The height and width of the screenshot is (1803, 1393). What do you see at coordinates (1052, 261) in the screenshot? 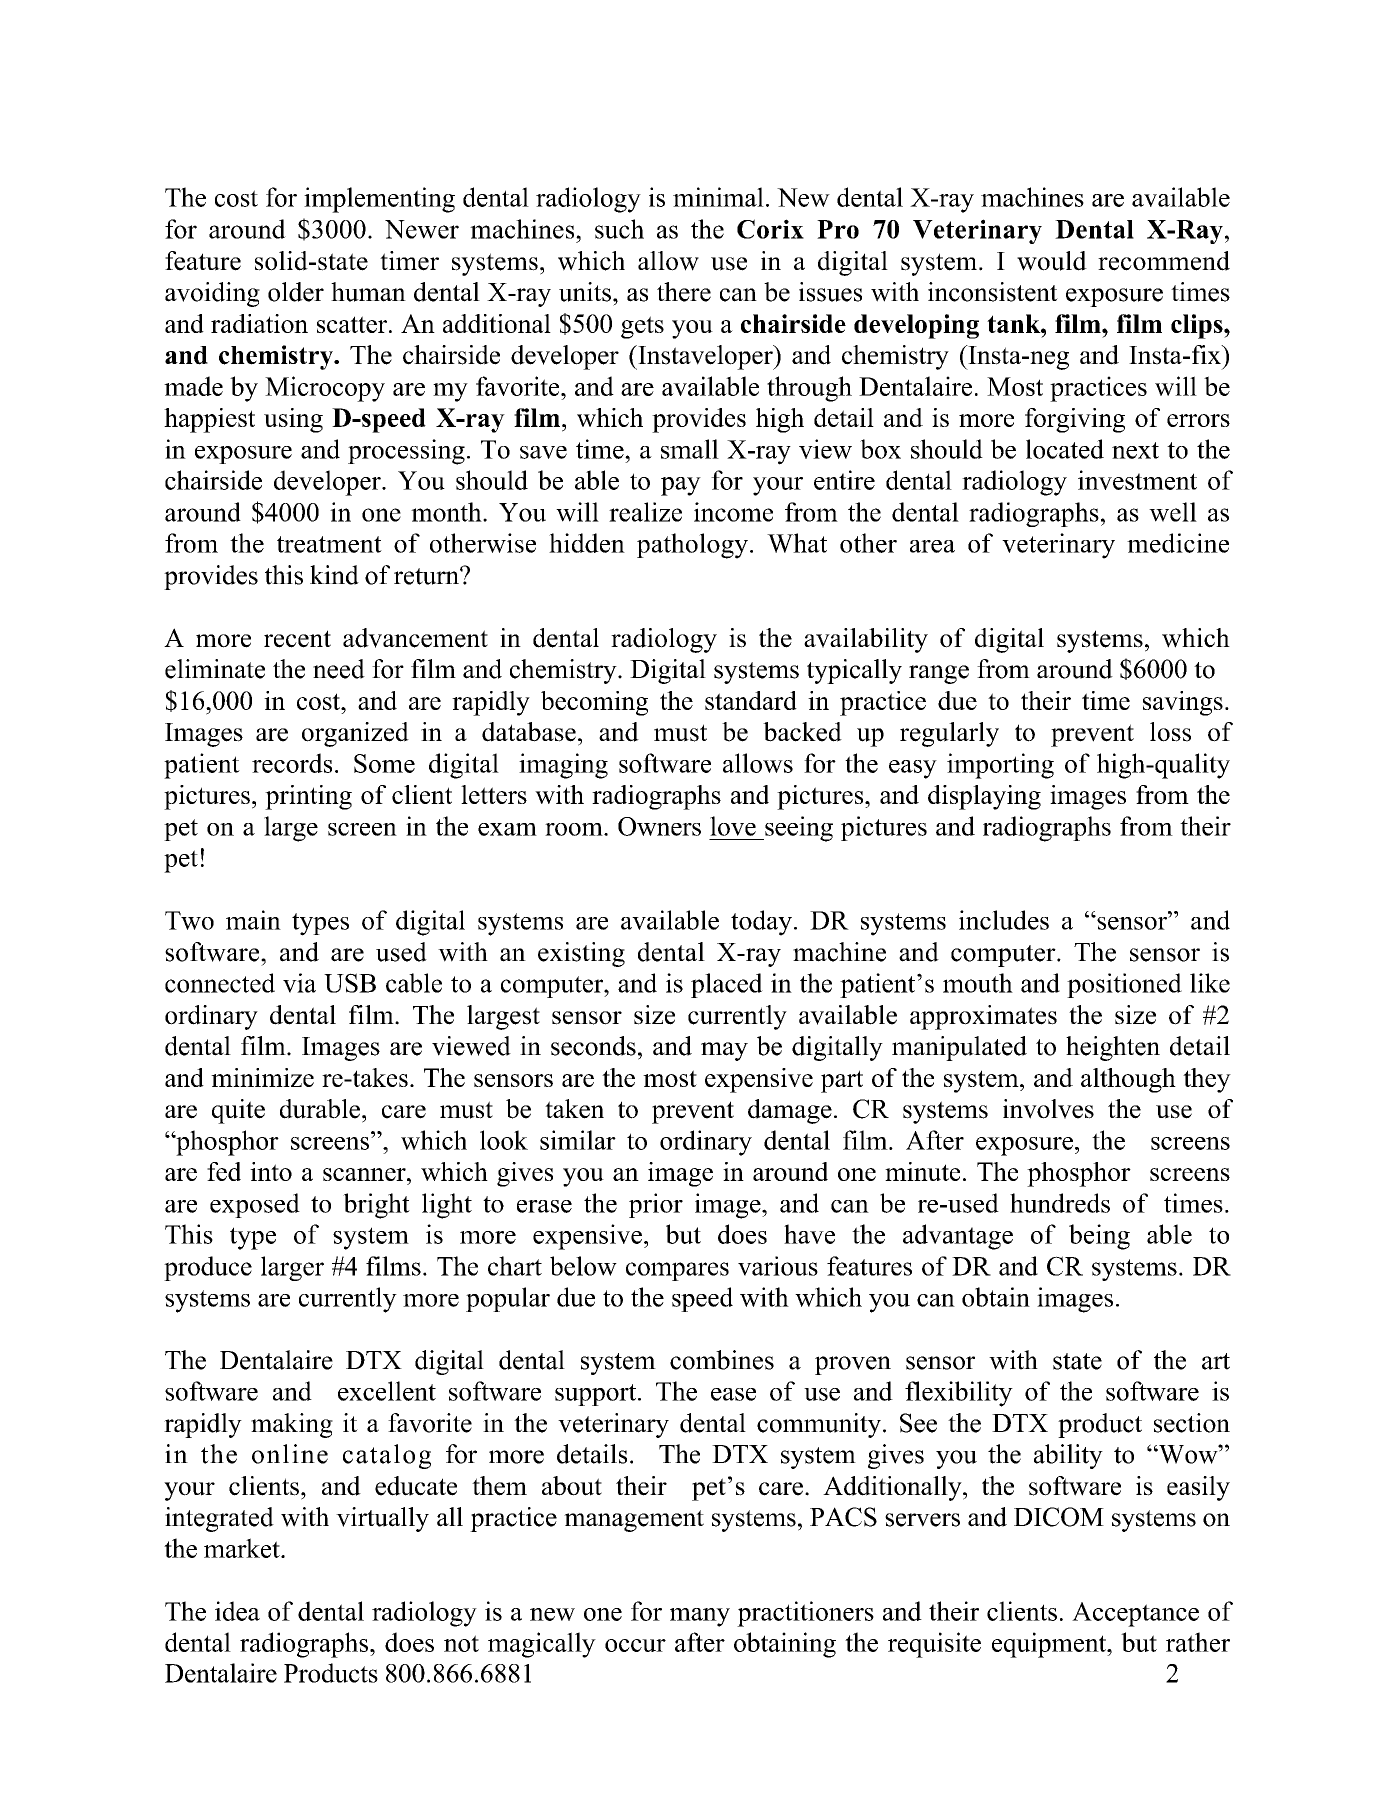
I see `would` at bounding box center [1052, 261].
